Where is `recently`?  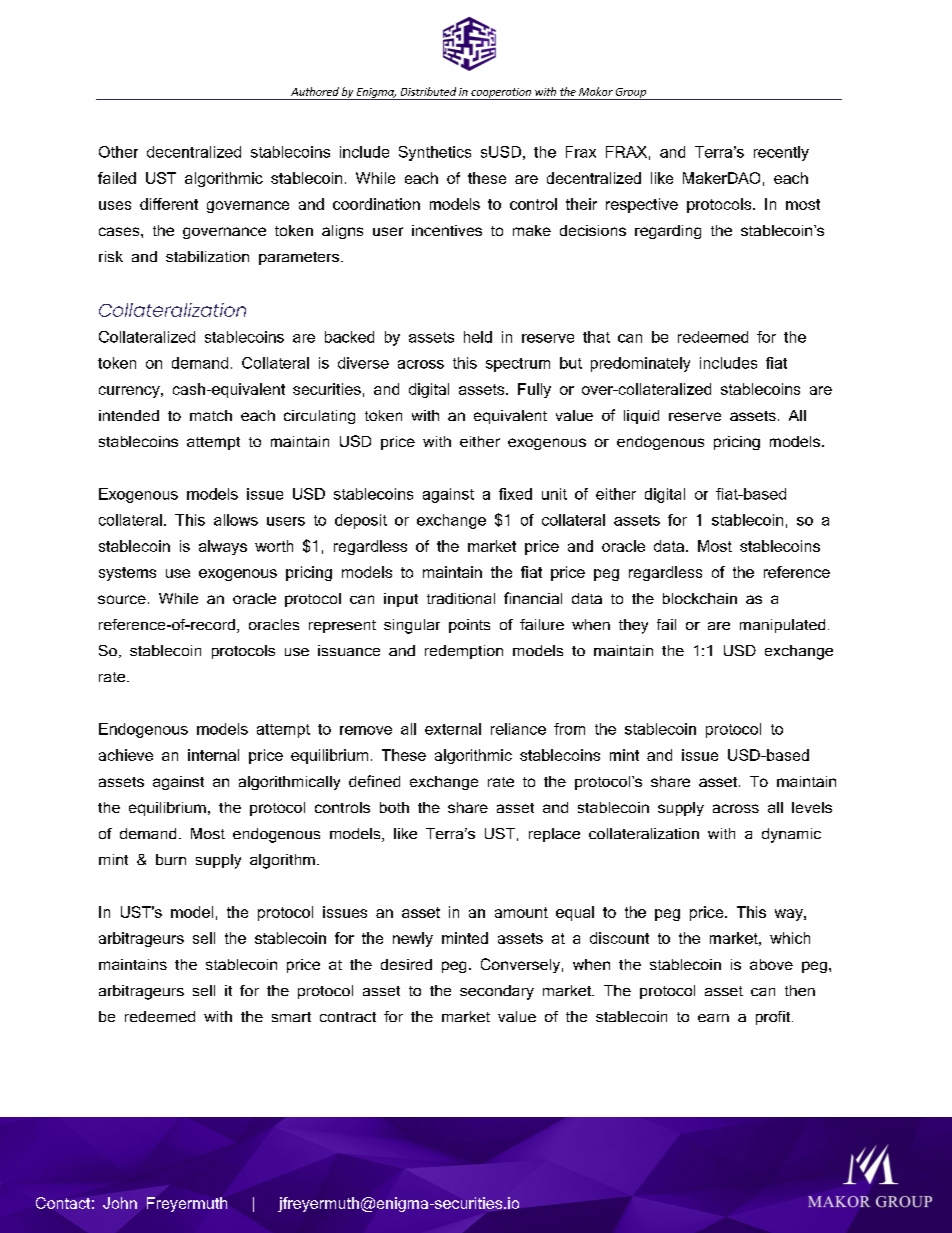 recently is located at coordinates (781, 153).
